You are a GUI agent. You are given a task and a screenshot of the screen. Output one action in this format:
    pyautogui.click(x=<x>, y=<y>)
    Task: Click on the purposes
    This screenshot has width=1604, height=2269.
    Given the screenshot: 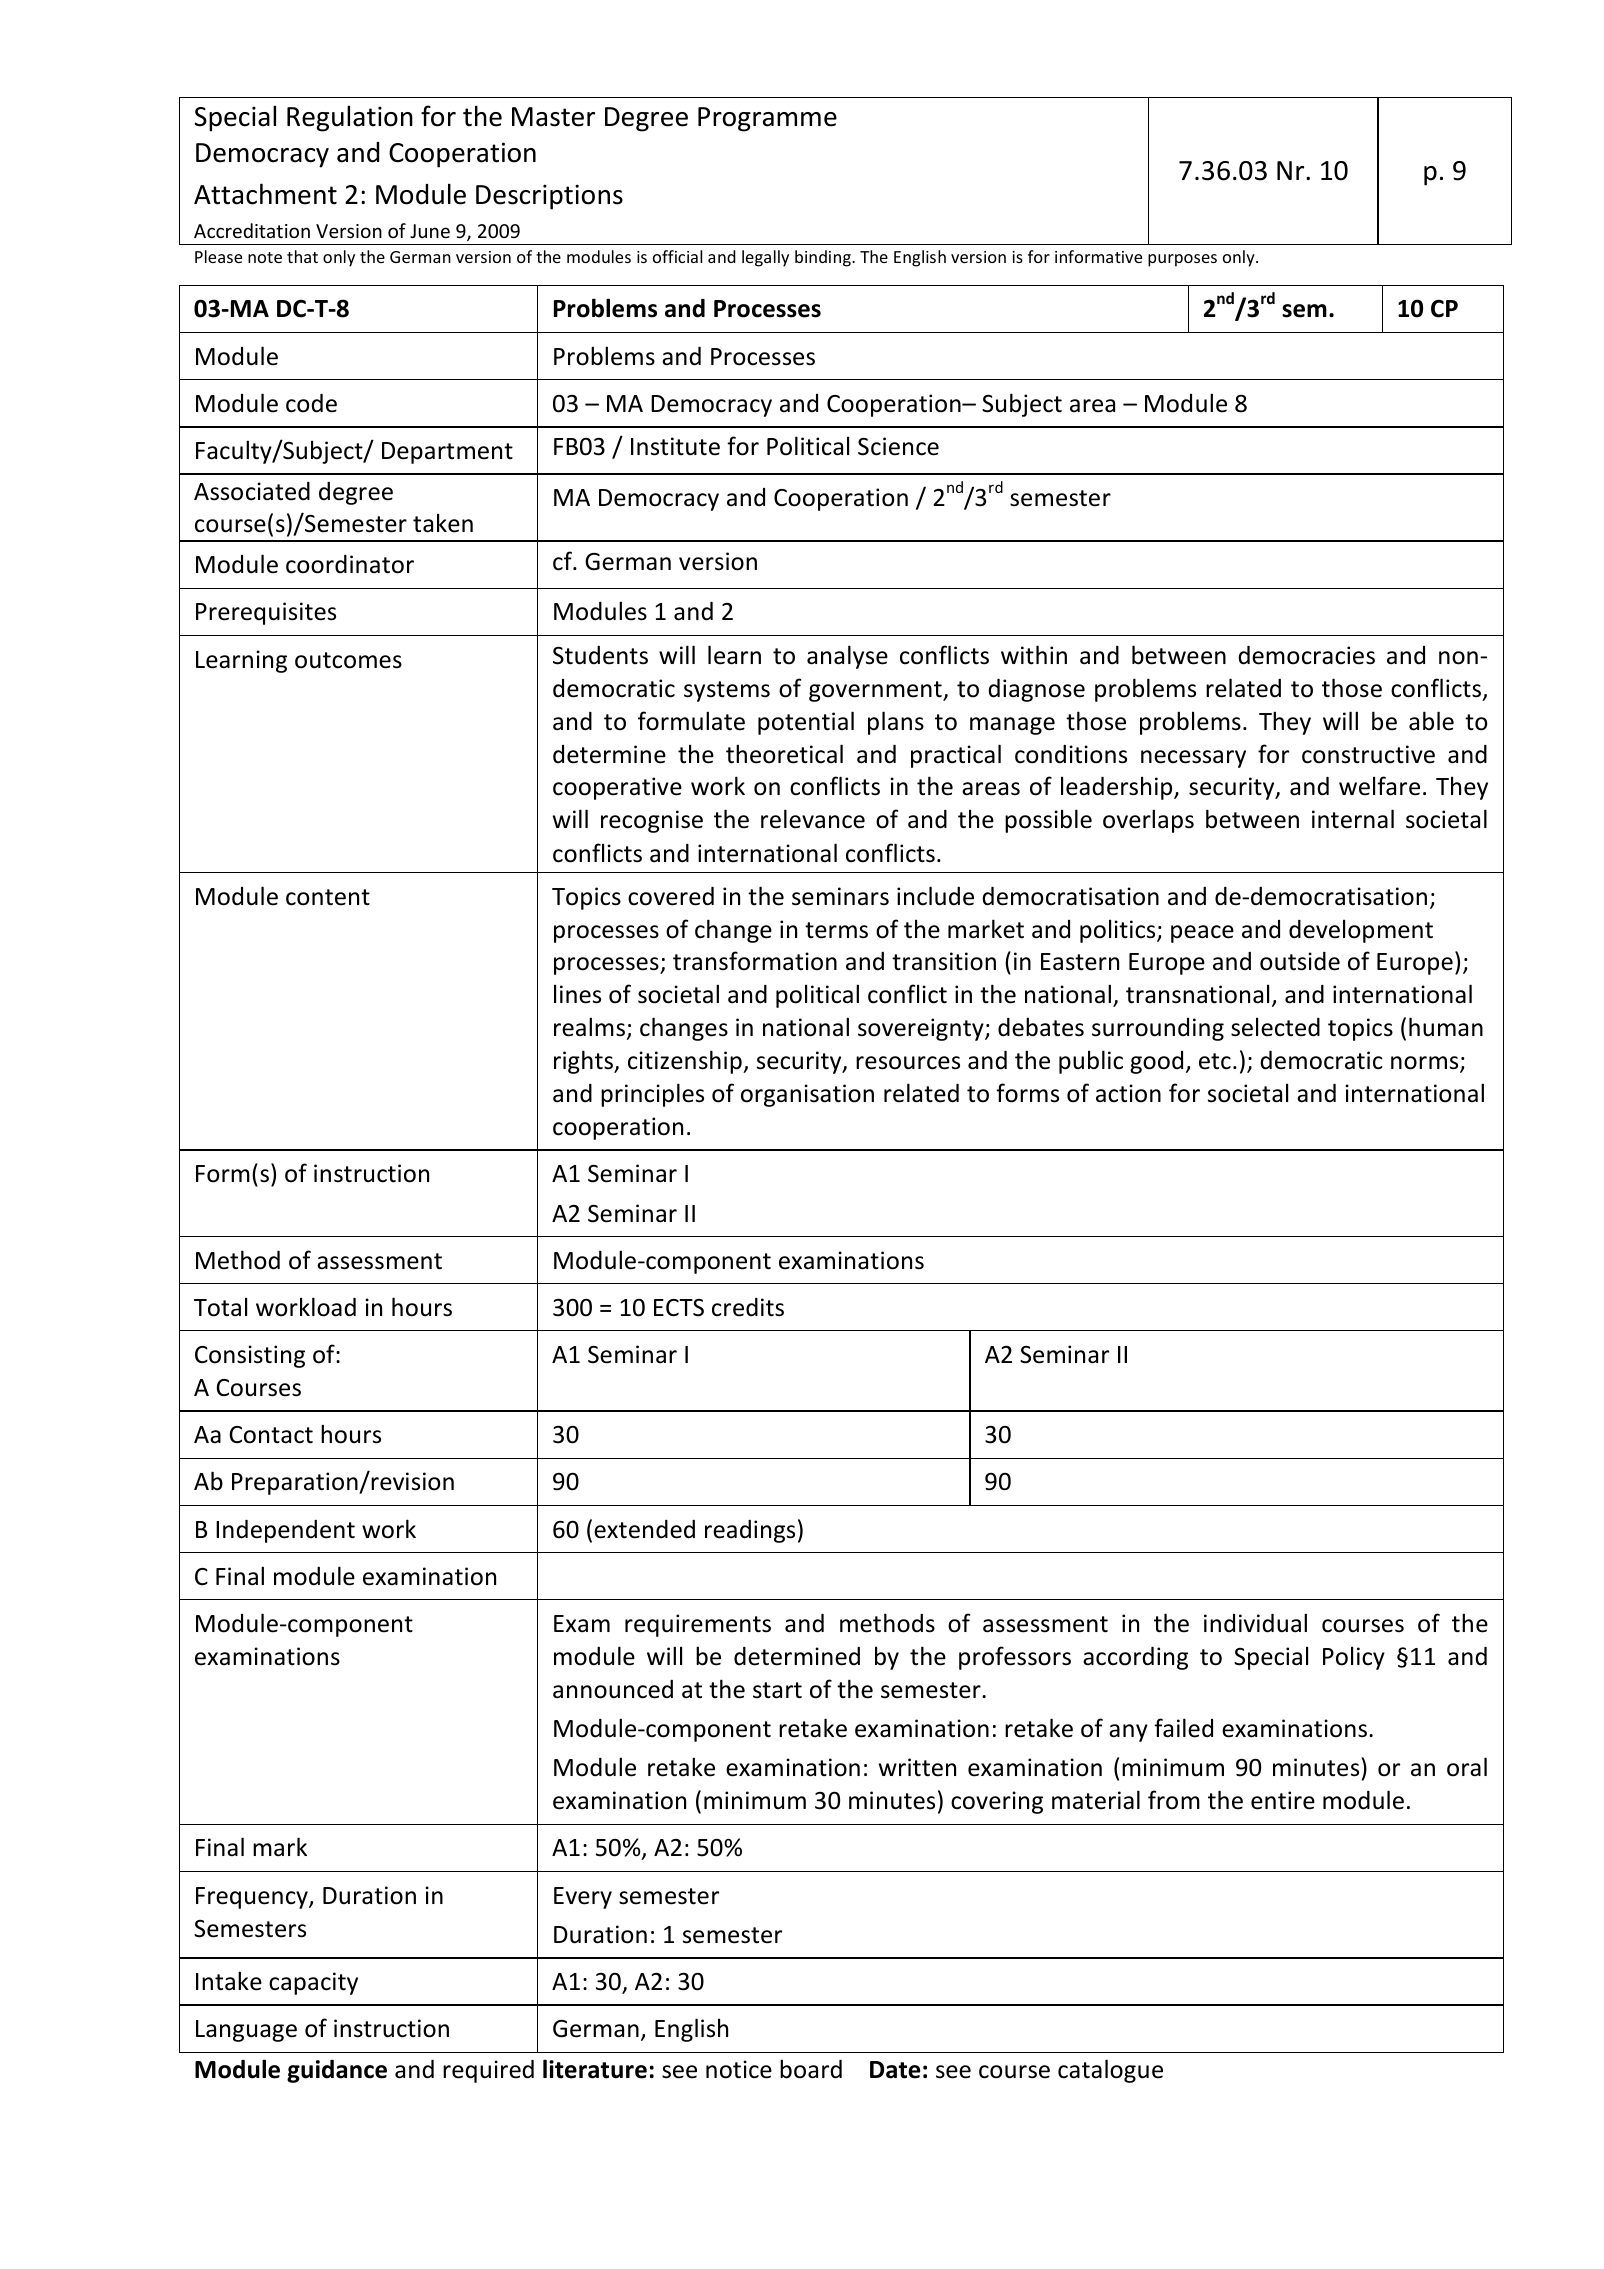 What is the action you would take?
    pyautogui.click(x=1182, y=260)
